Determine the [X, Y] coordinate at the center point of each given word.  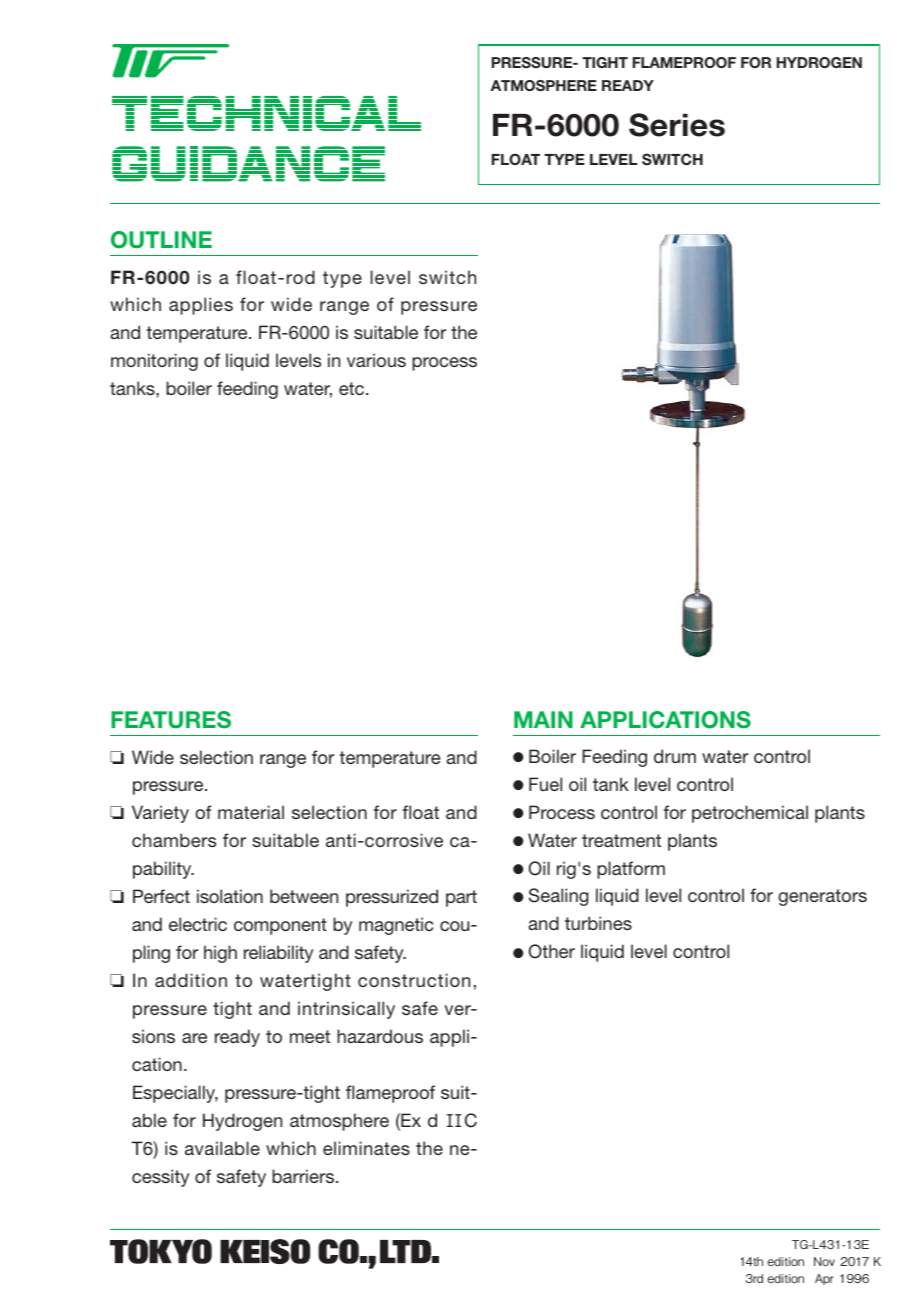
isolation [230, 896]
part [461, 898]
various [376, 360]
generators [822, 897]
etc [353, 388]
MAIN [543, 719]
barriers [304, 1176]
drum [675, 756]
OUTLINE [161, 240]
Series [677, 125]
